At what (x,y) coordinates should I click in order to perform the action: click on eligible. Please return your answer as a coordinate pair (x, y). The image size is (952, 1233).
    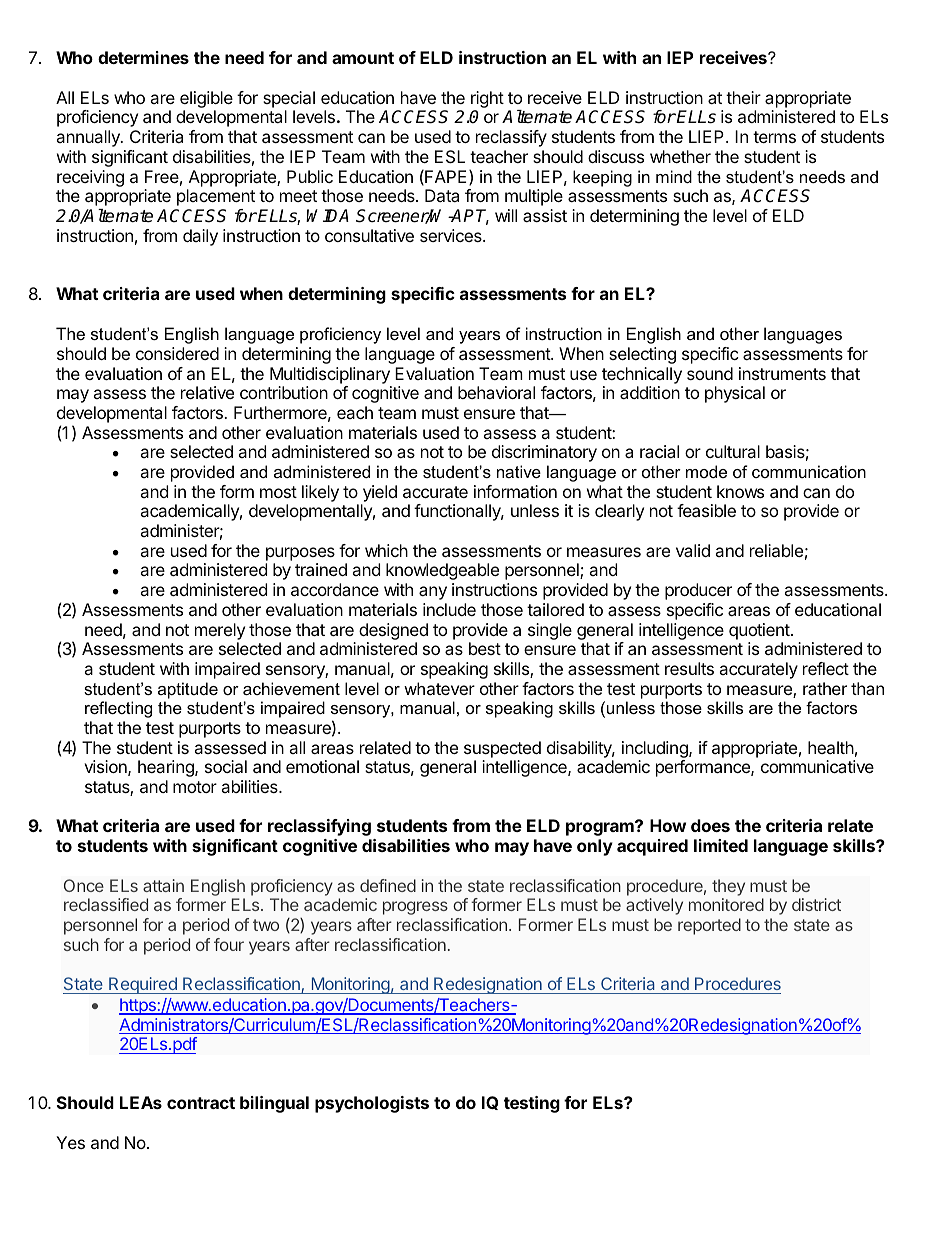
    Looking at the image, I should click on (206, 99).
